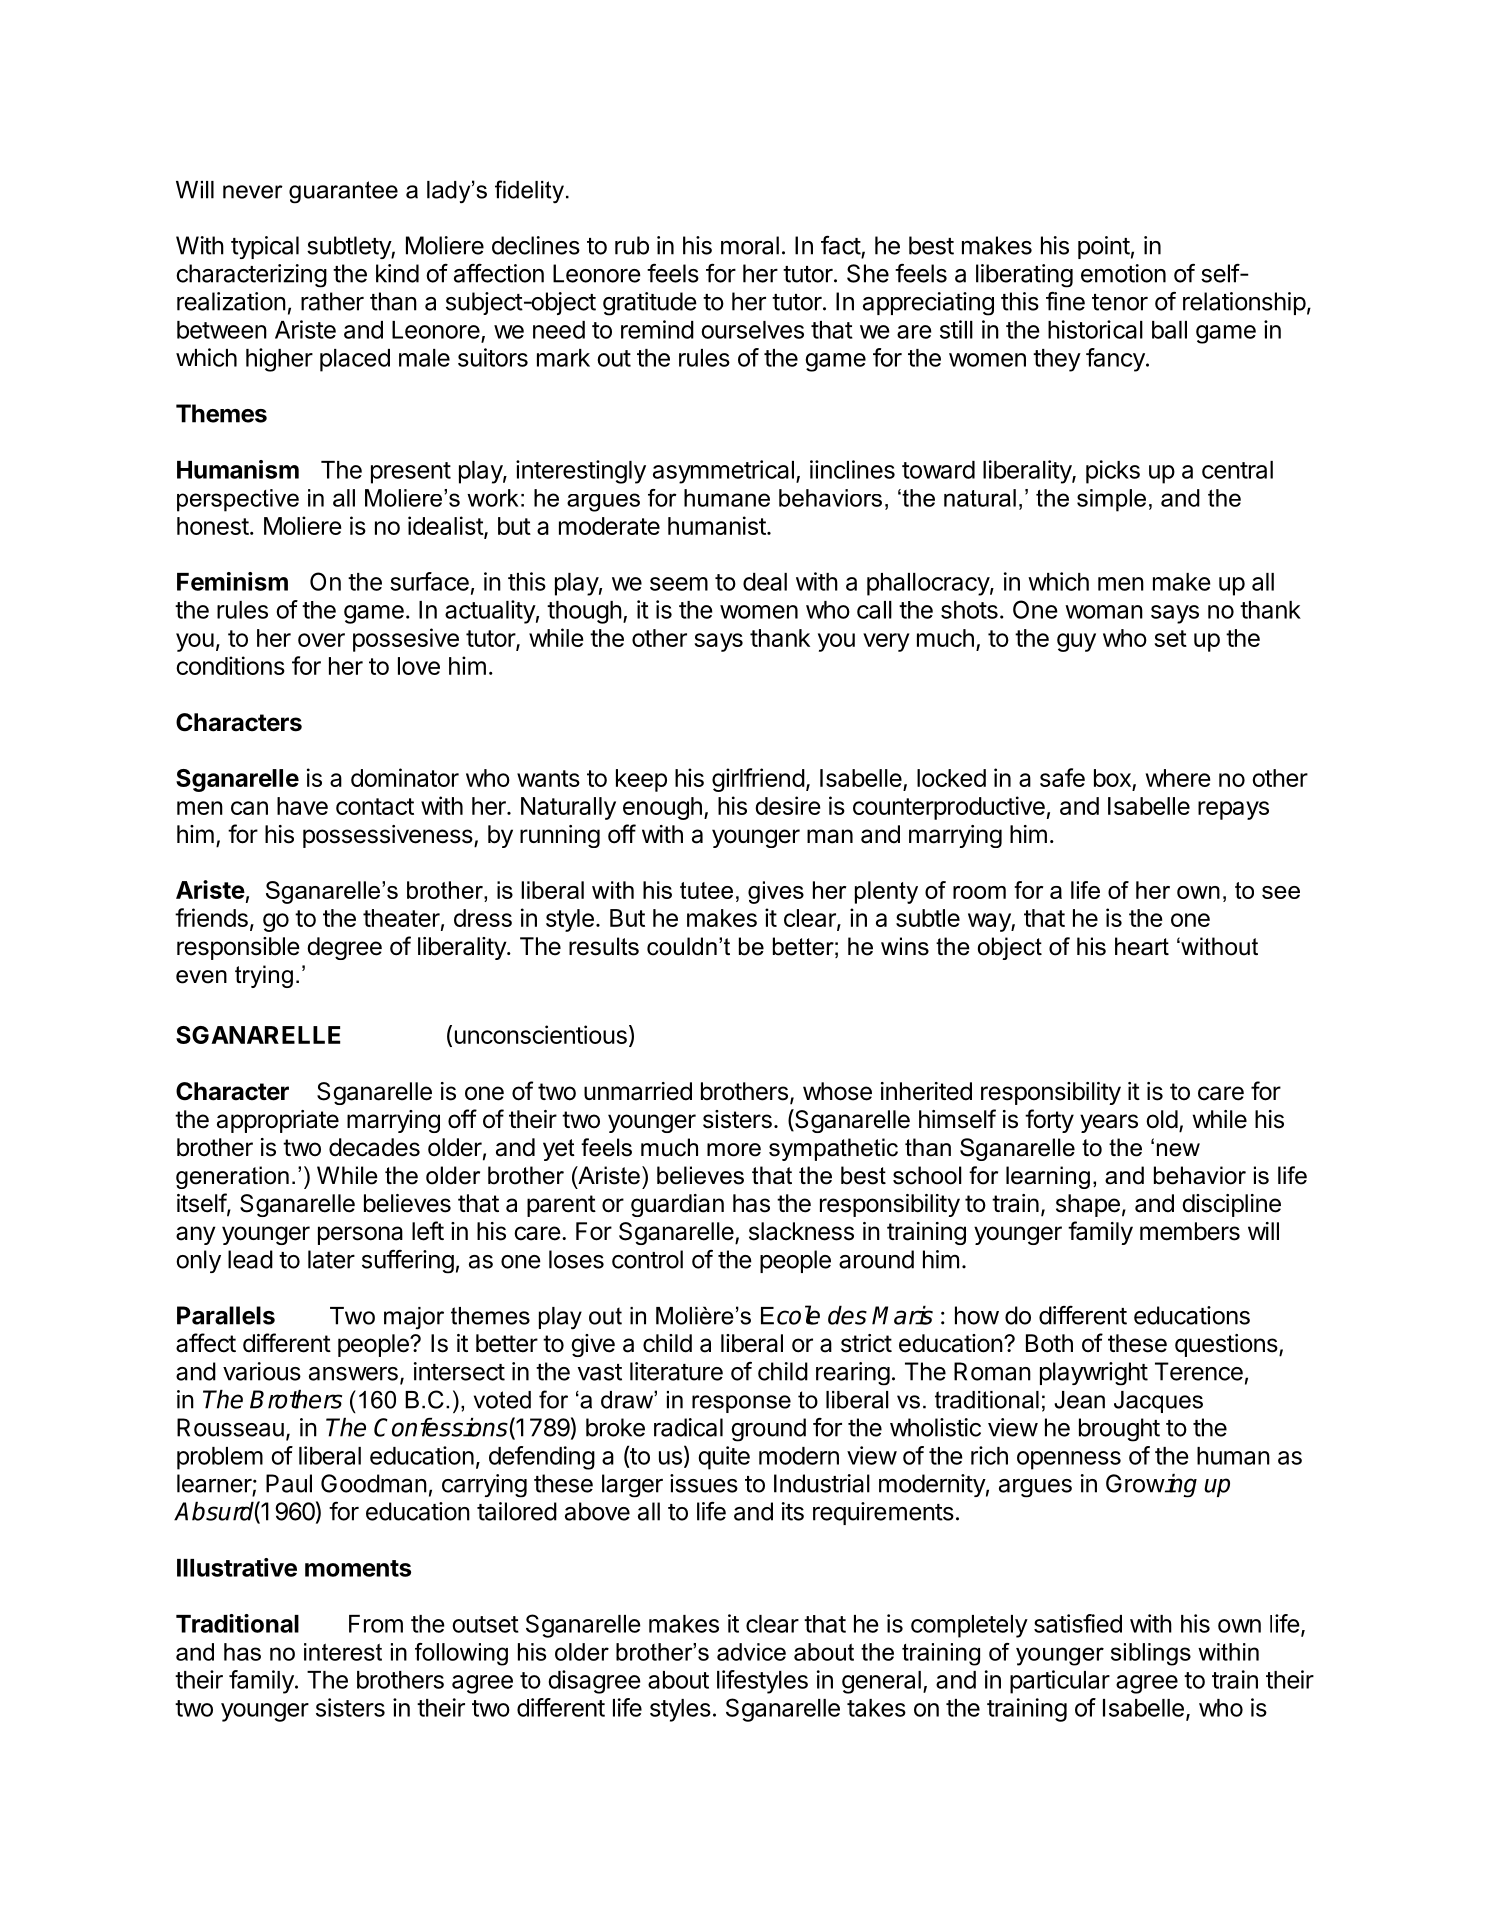  I want to click on degree, so click(344, 948).
